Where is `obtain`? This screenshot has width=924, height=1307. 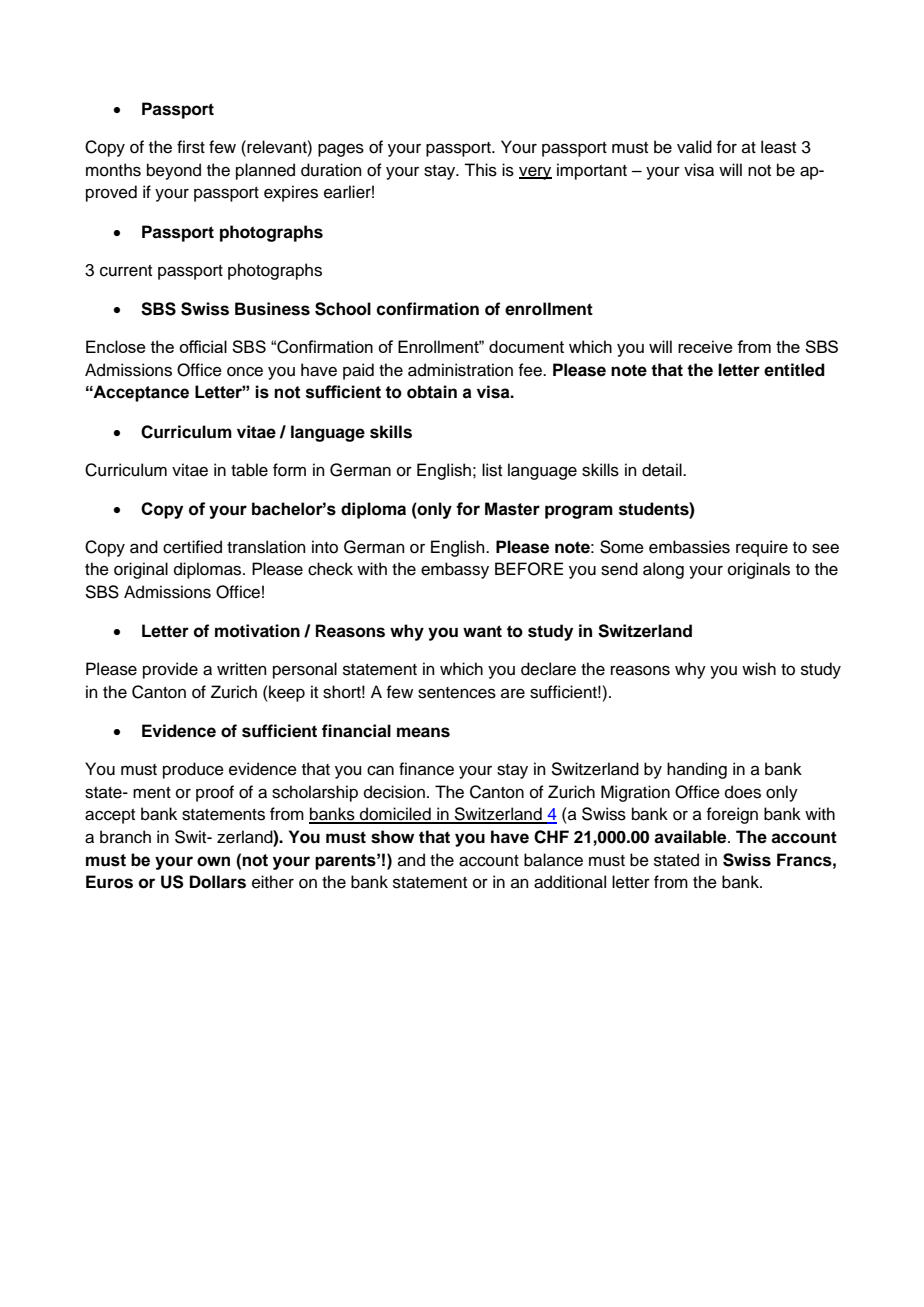 obtain is located at coordinates (432, 392).
